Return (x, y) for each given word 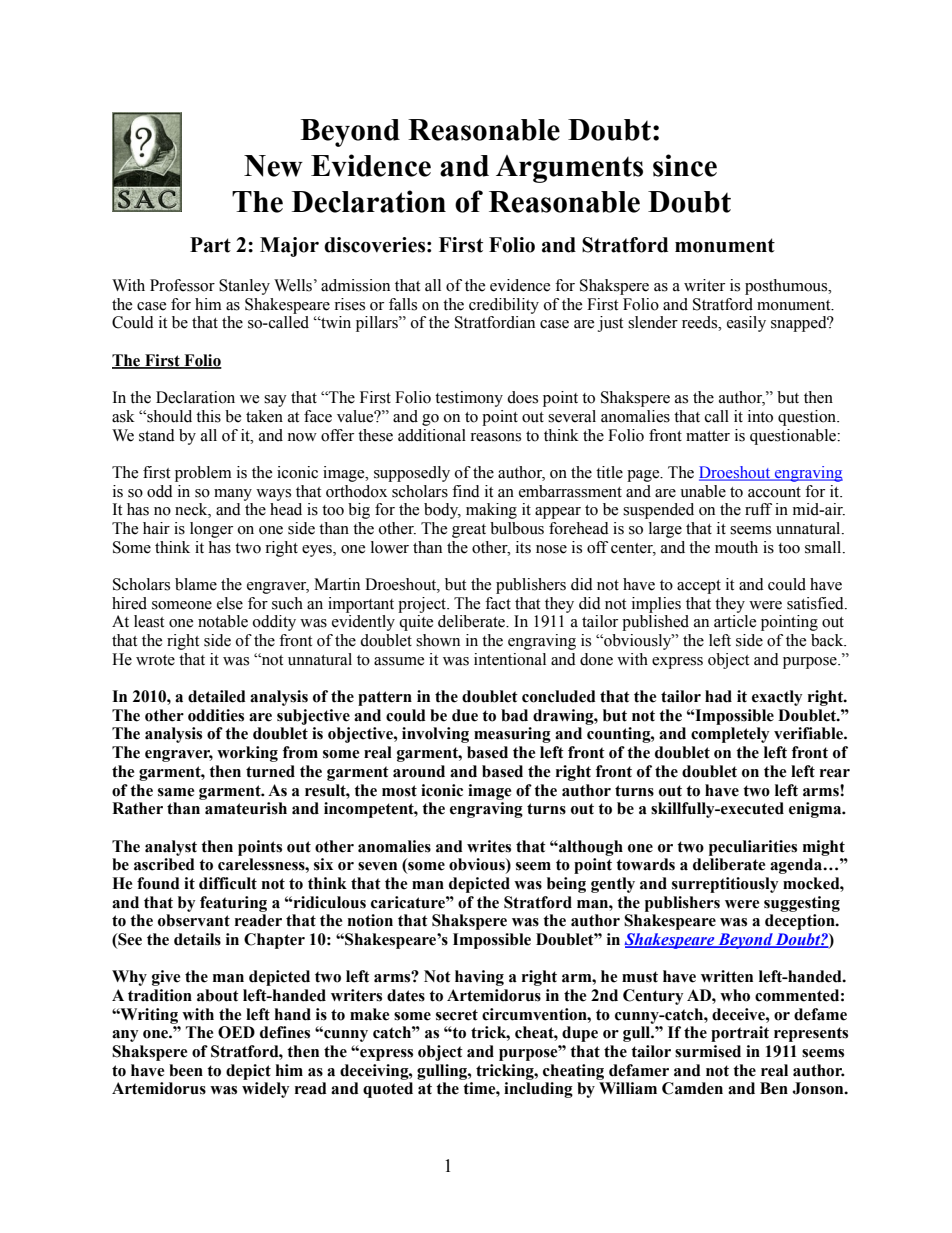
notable (223, 621)
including (538, 1090)
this (208, 416)
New (273, 166)
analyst (171, 848)
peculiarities (753, 848)
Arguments (569, 169)
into (760, 416)
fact (498, 603)
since (685, 165)
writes (489, 846)
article (735, 621)
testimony (469, 399)
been (186, 1070)
